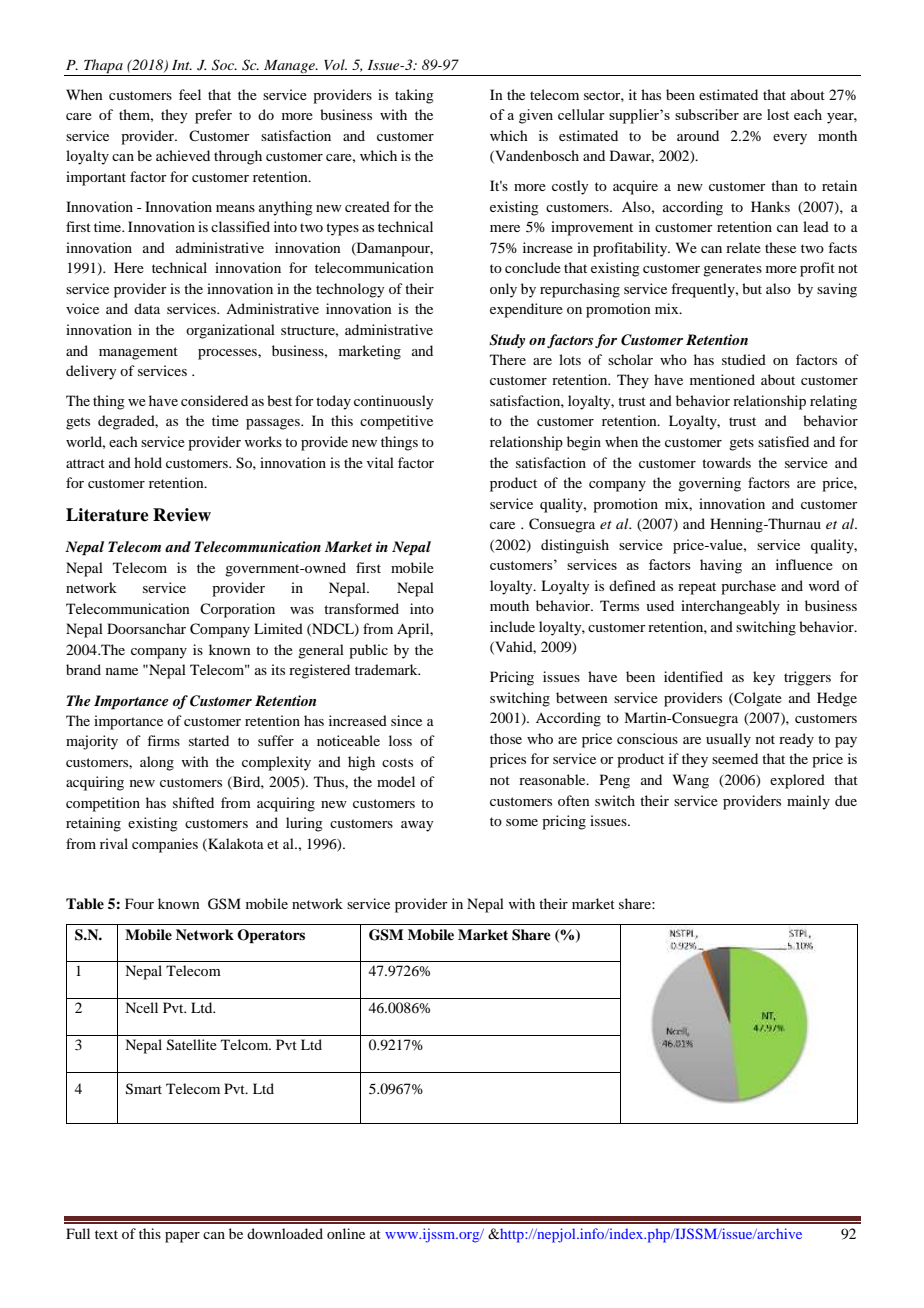 The height and width of the screenshot is (1308, 924). What do you see at coordinates (507, 341) in the screenshot?
I see `Study` at bounding box center [507, 341].
